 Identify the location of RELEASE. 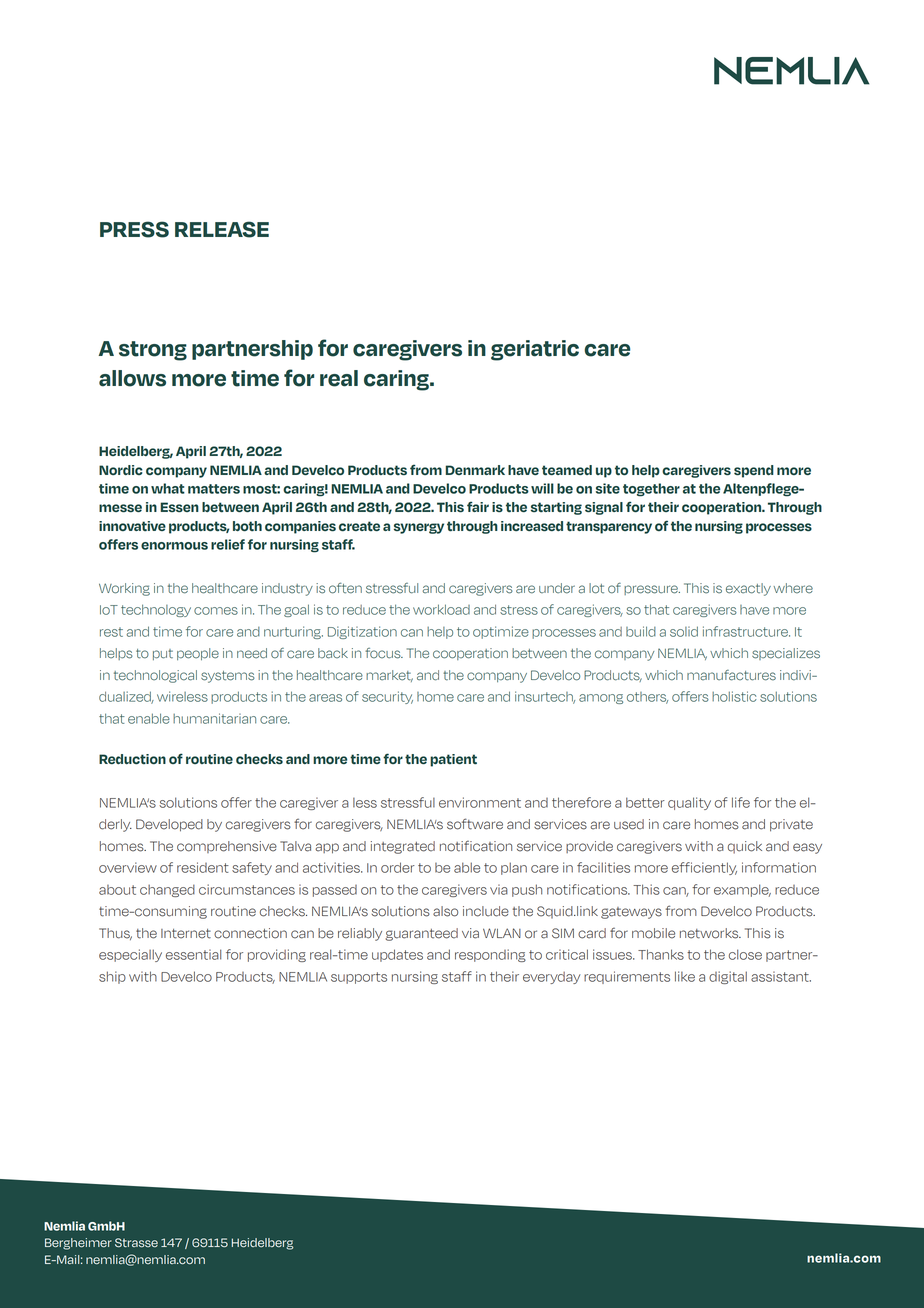
(222, 229).
